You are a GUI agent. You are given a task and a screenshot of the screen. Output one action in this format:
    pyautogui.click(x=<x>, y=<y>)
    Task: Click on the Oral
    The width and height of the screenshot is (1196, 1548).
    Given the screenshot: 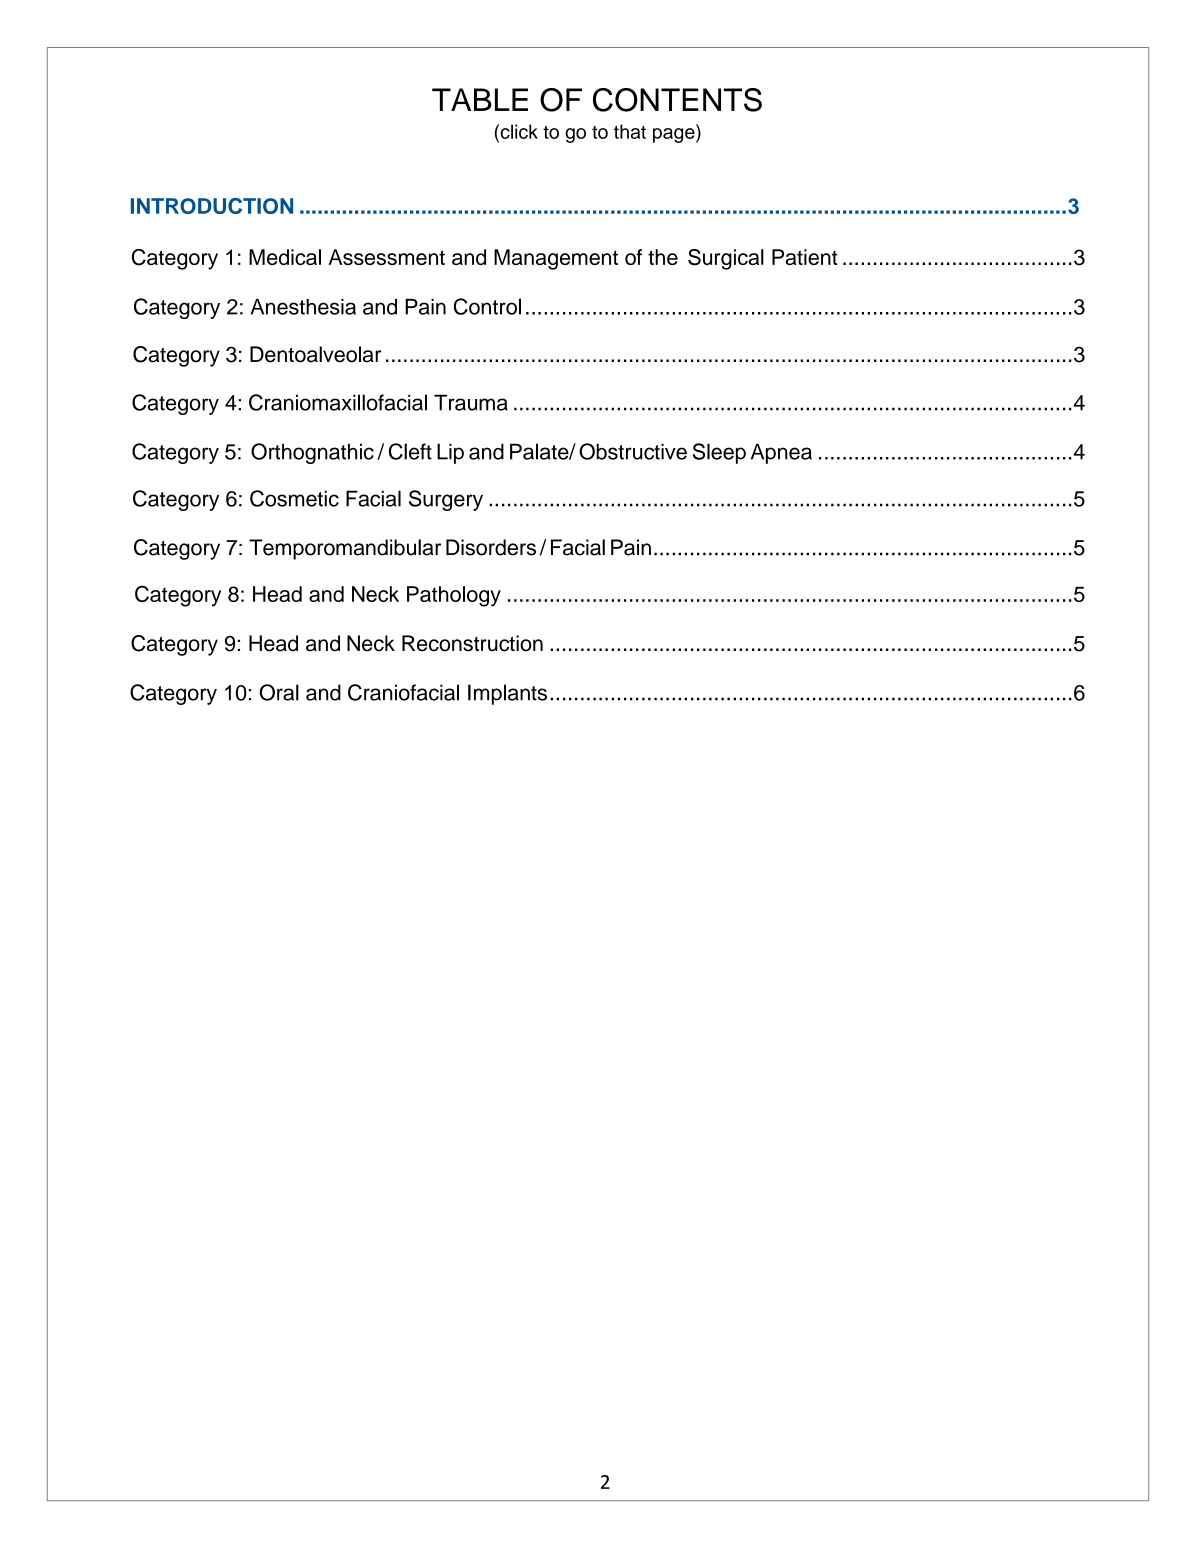 What is the action you would take?
    pyautogui.click(x=279, y=692)
